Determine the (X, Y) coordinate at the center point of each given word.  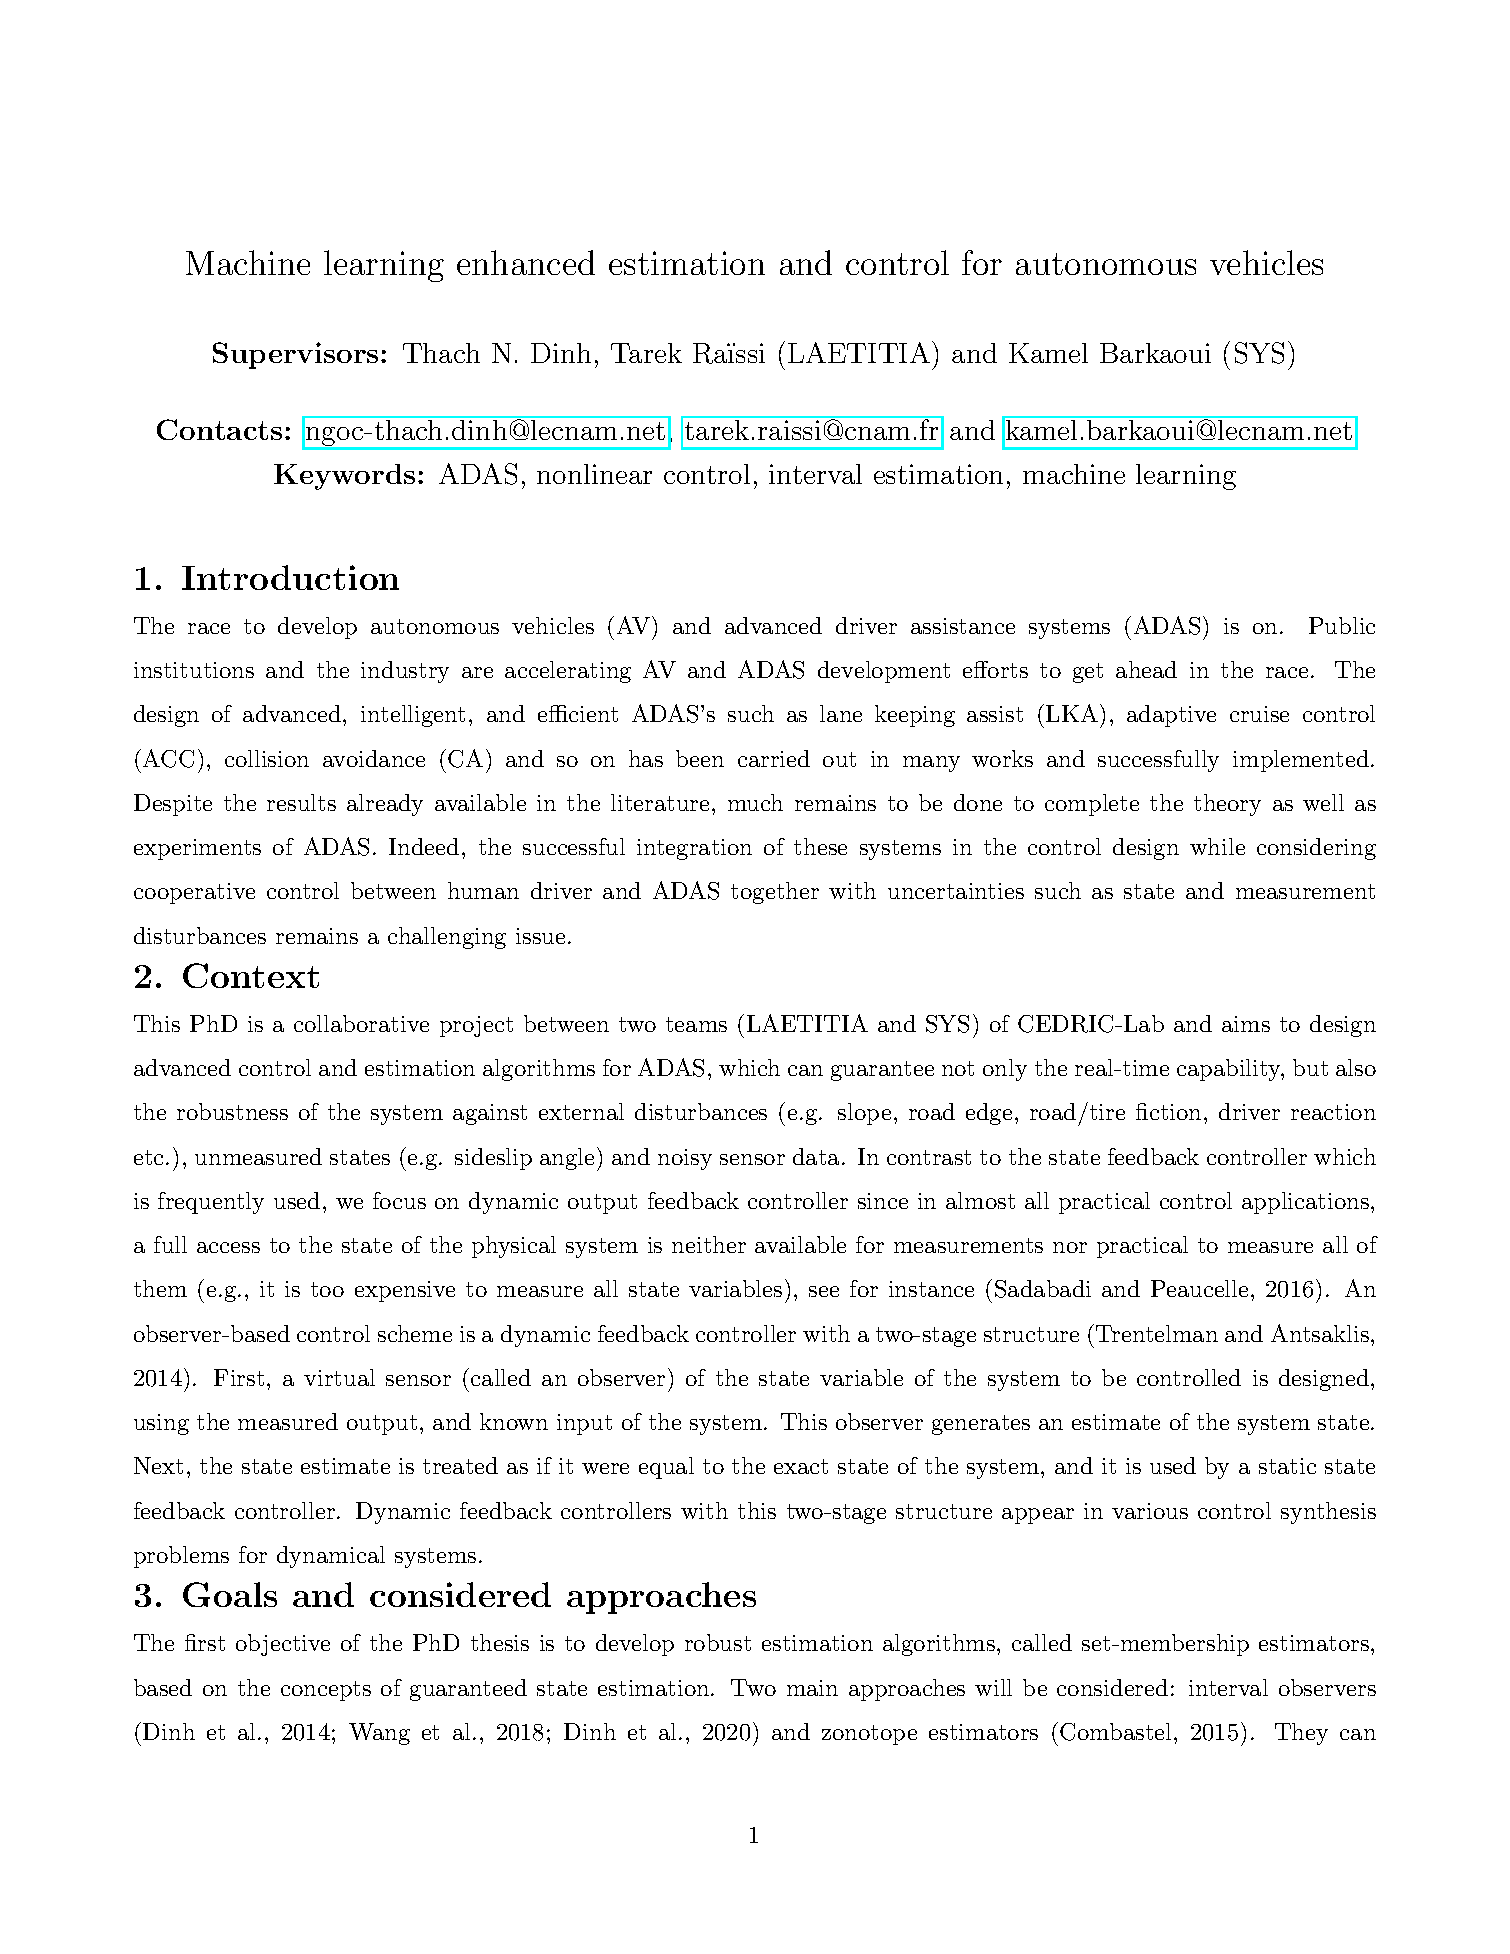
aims (1246, 1024)
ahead (1146, 669)
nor (1070, 1247)
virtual (339, 1377)
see (824, 1291)
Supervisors (295, 355)
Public (1342, 625)
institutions (194, 670)
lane (841, 713)
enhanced (526, 262)
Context (251, 975)
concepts (326, 1691)
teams (696, 1024)
